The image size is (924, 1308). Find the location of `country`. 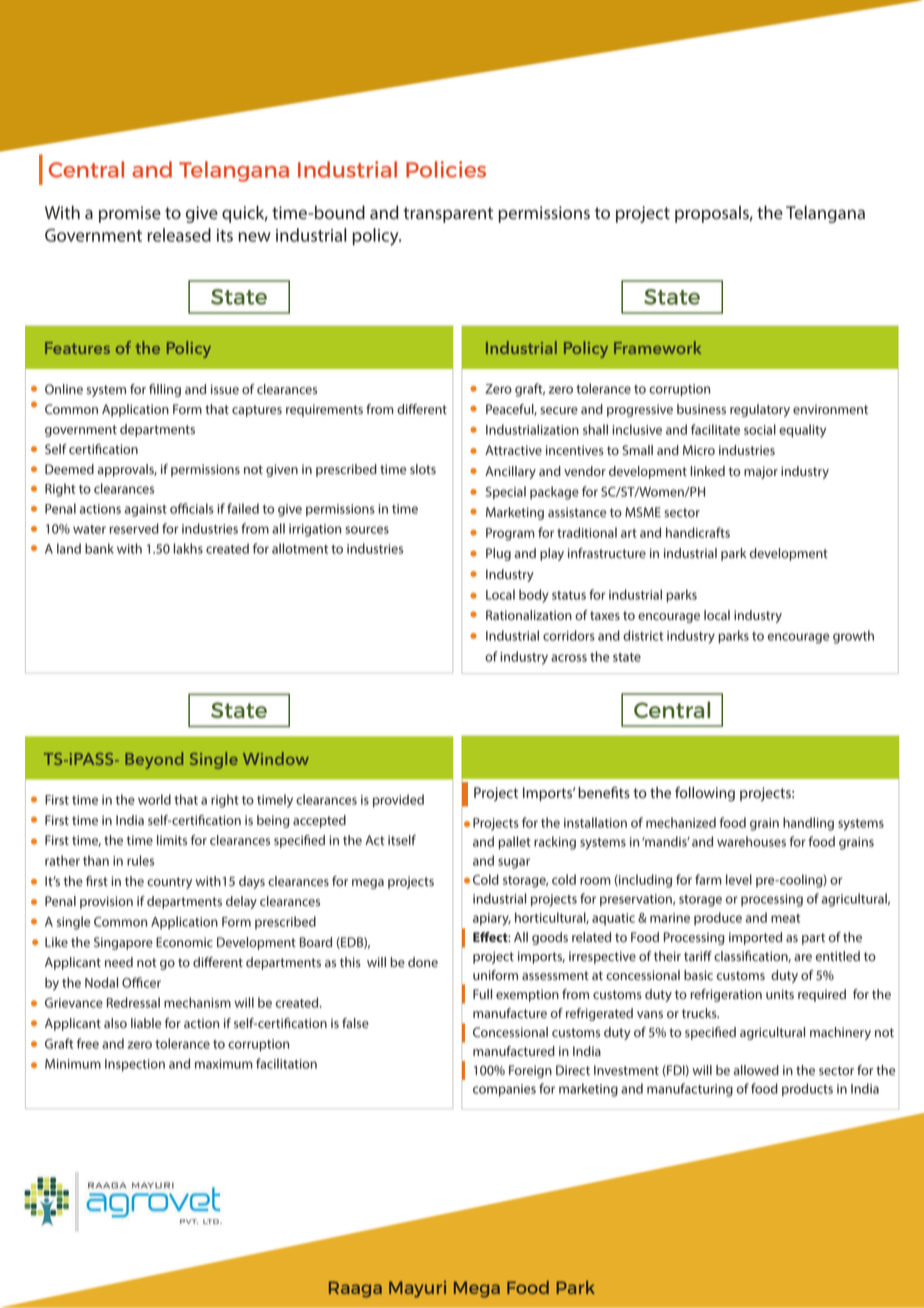

country is located at coordinates (169, 883).
